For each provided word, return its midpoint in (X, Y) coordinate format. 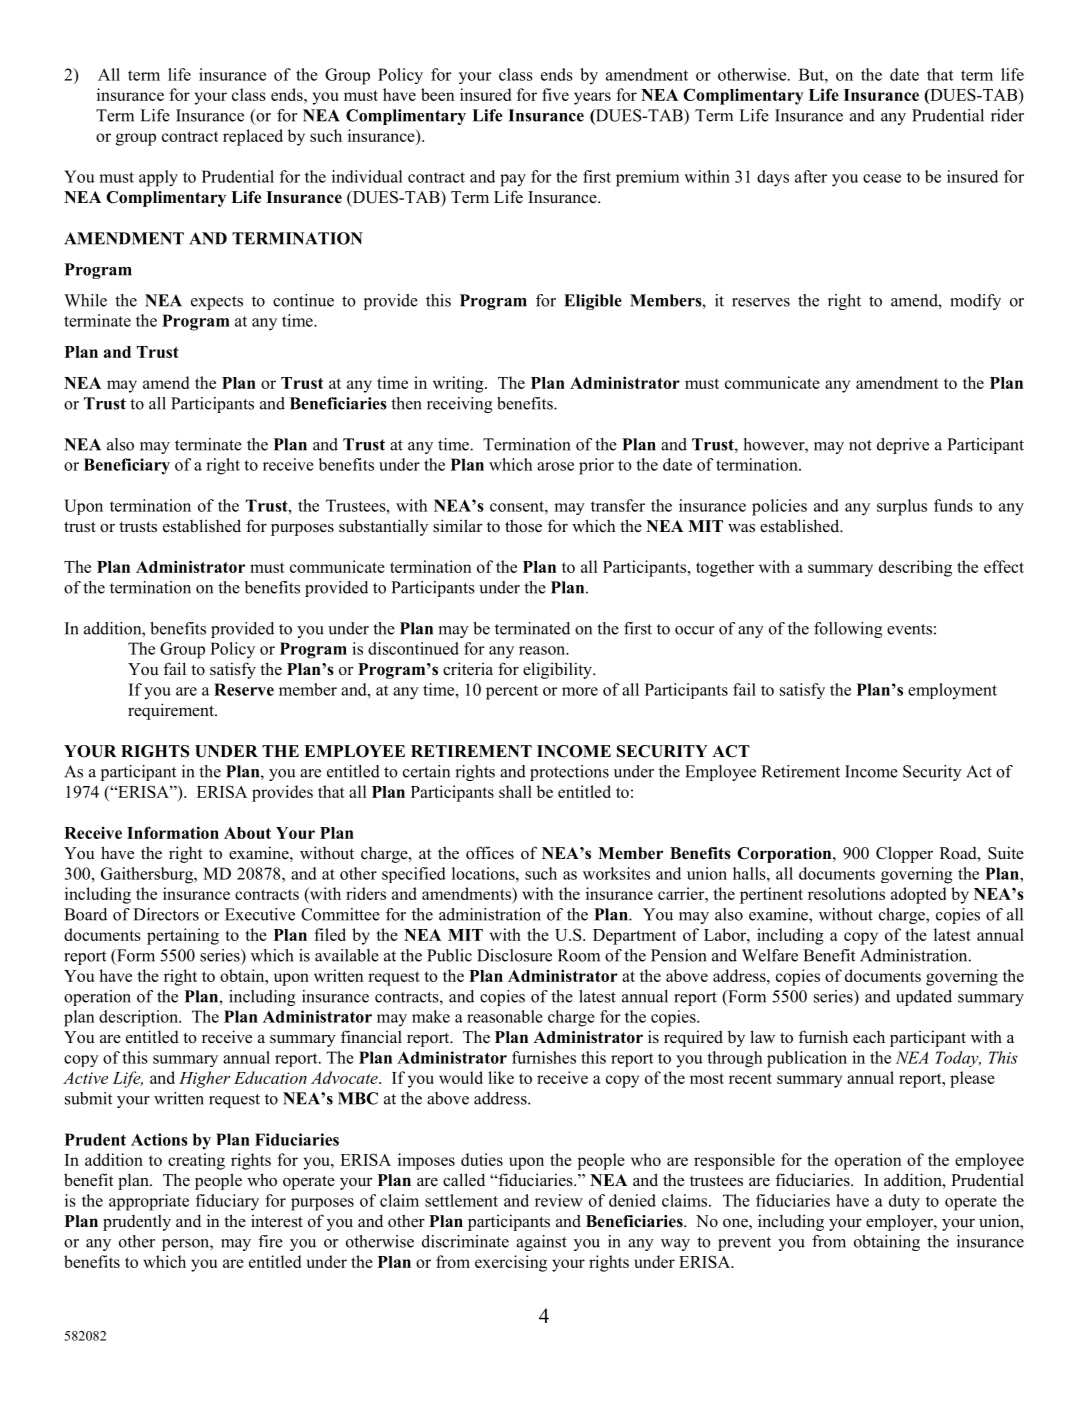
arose (555, 466)
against (541, 1243)
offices (490, 853)
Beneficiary (127, 466)
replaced (253, 137)
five (555, 94)
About (247, 833)
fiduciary (227, 1202)
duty (904, 1202)
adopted (918, 895)
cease (882, 178)
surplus (902, 507)
